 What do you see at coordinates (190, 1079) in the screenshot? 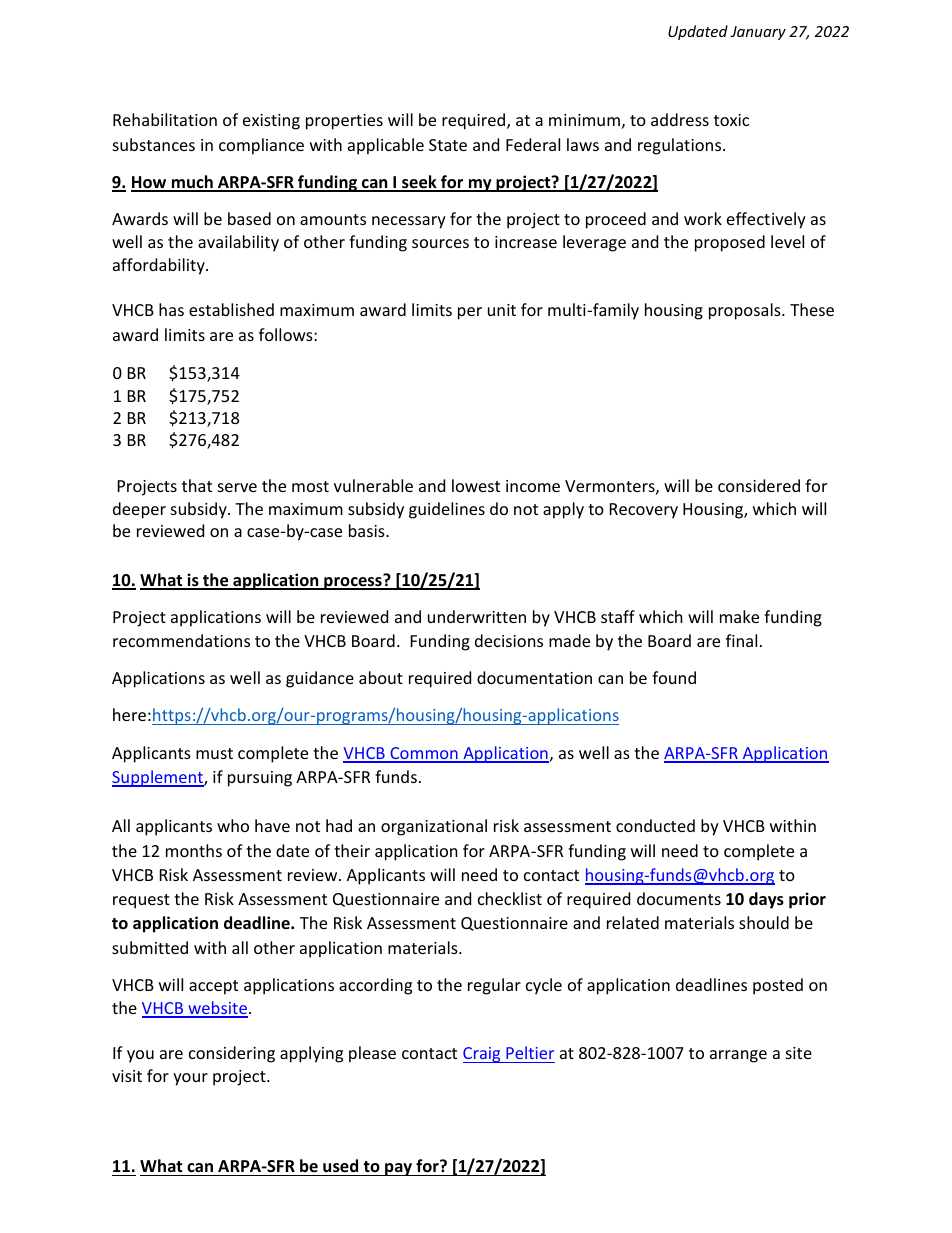
I see `your` at bounding box center [190, 1079].
